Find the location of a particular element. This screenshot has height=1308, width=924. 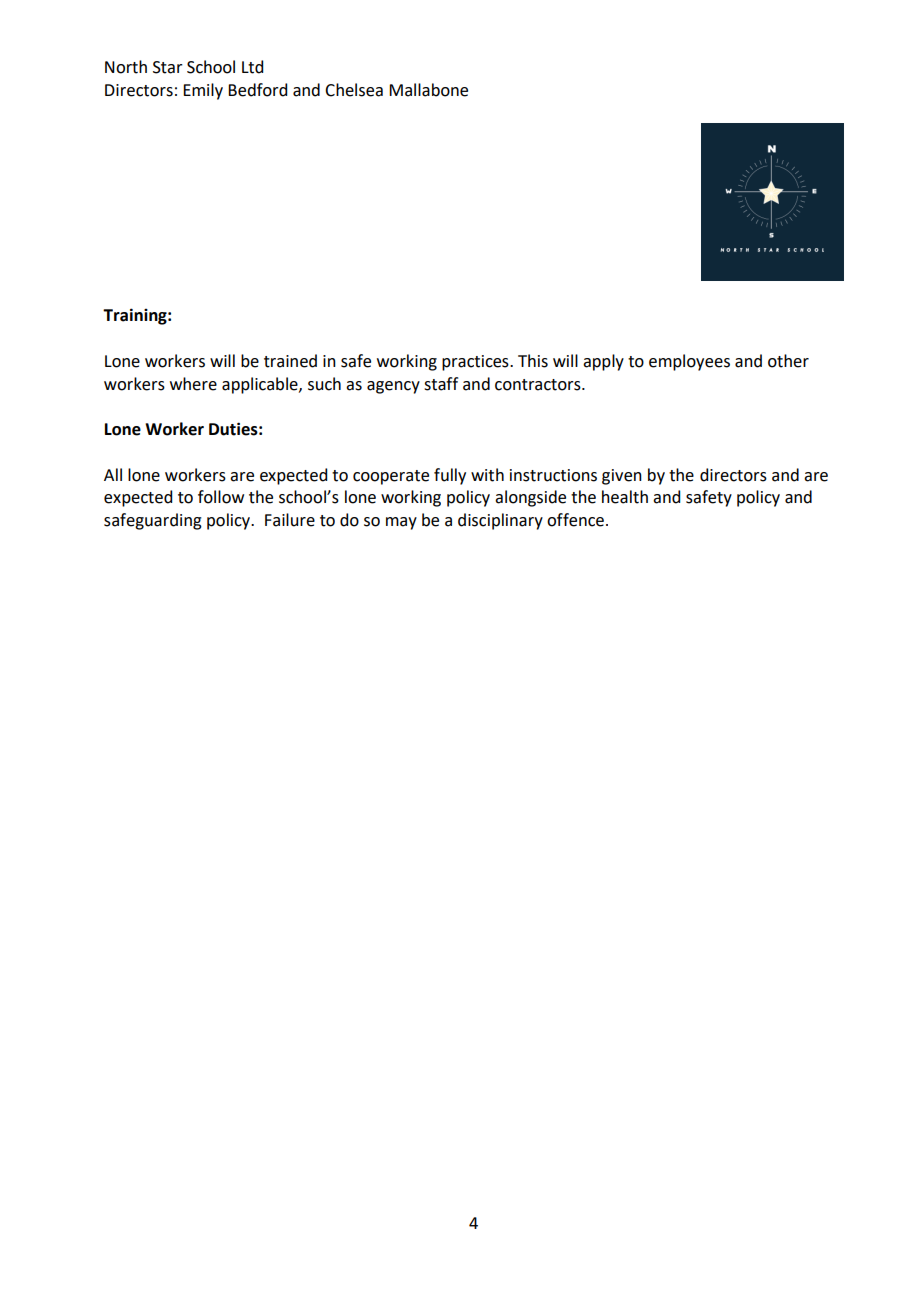

Emily is located at coordinates (203, 91).
